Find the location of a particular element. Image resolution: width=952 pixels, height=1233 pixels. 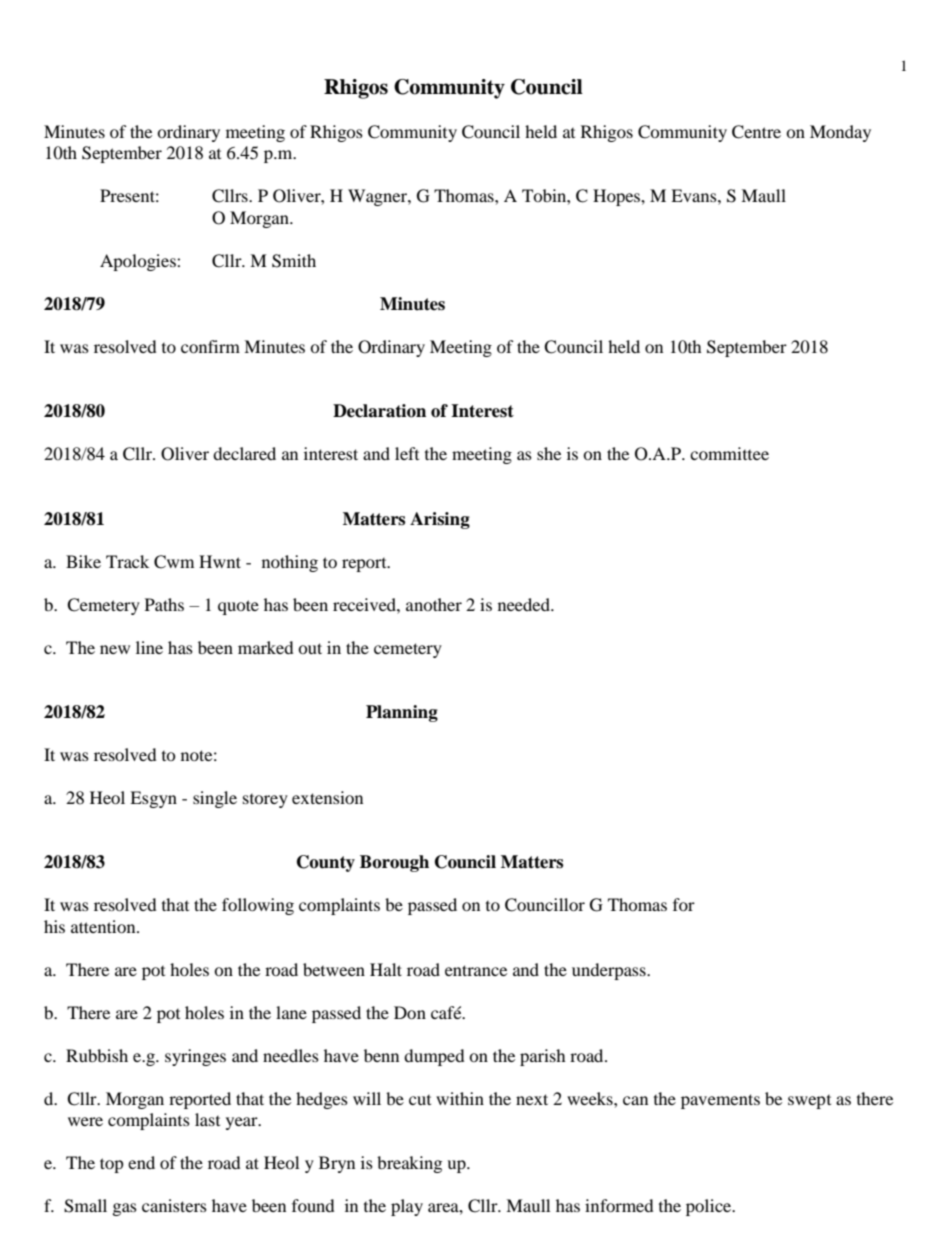

confirm is located at coordinates (210, 346).
